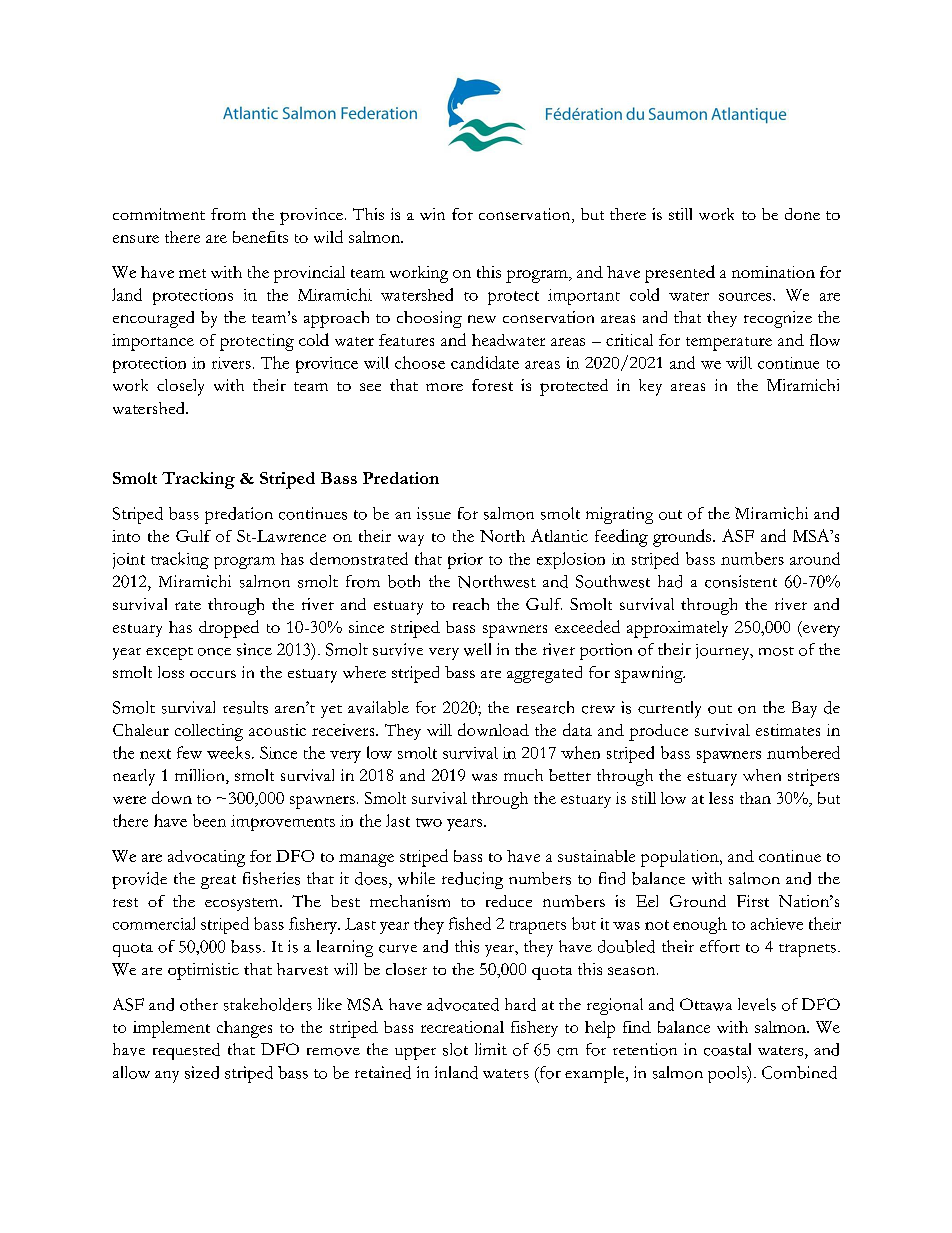 This screenshot has height=1233, width=952. I want to click on win, so click(432, 214).
